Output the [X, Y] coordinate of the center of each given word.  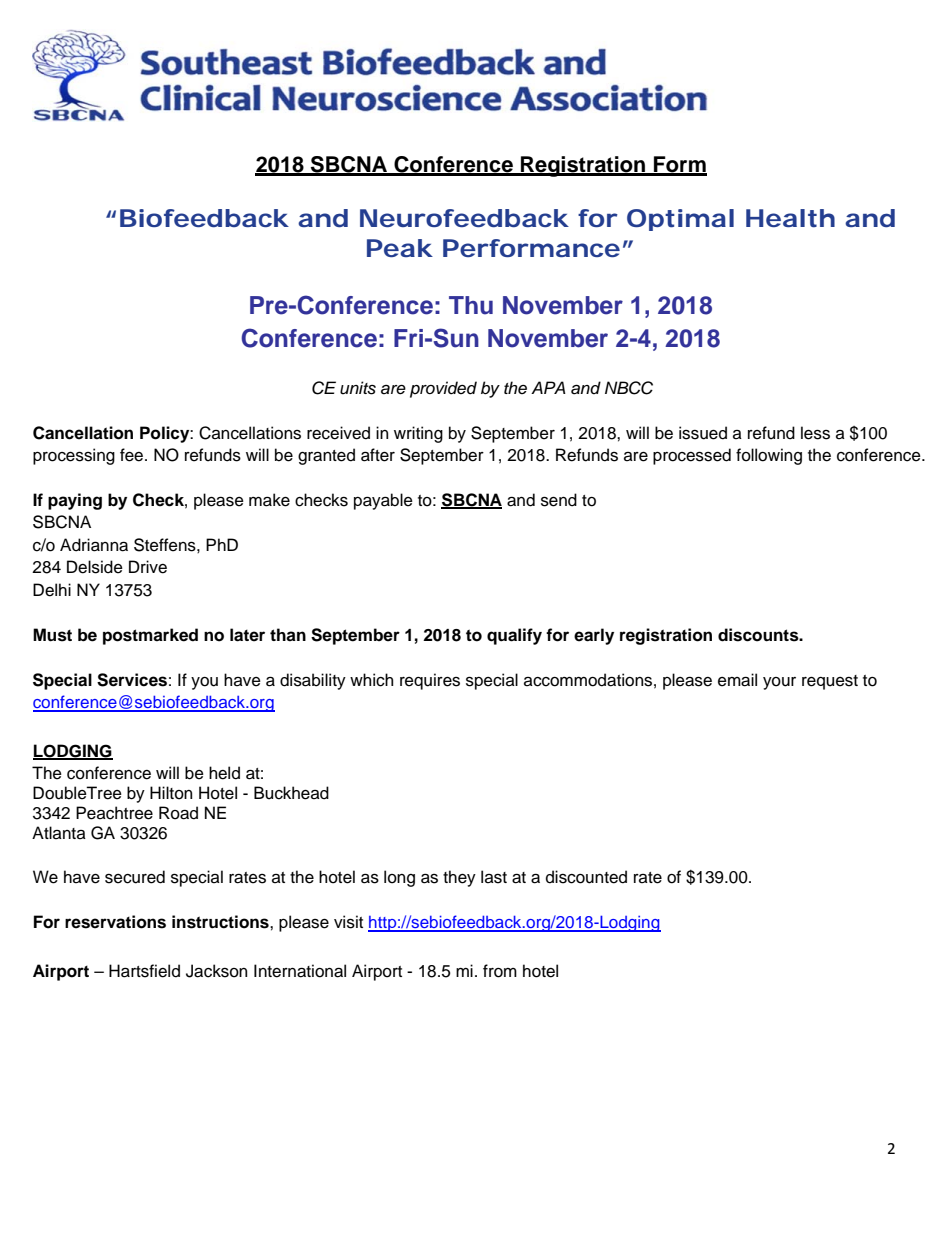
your [779, 683]
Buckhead [291, 793]
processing [74, 456]
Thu [471, 305]
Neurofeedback [464, 218]
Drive [148, 567]
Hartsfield [144, 971]
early [594, 636]
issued [703, 433]
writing [418, 434]
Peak [399, 248]
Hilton [171, 793]
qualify [514, 636]
